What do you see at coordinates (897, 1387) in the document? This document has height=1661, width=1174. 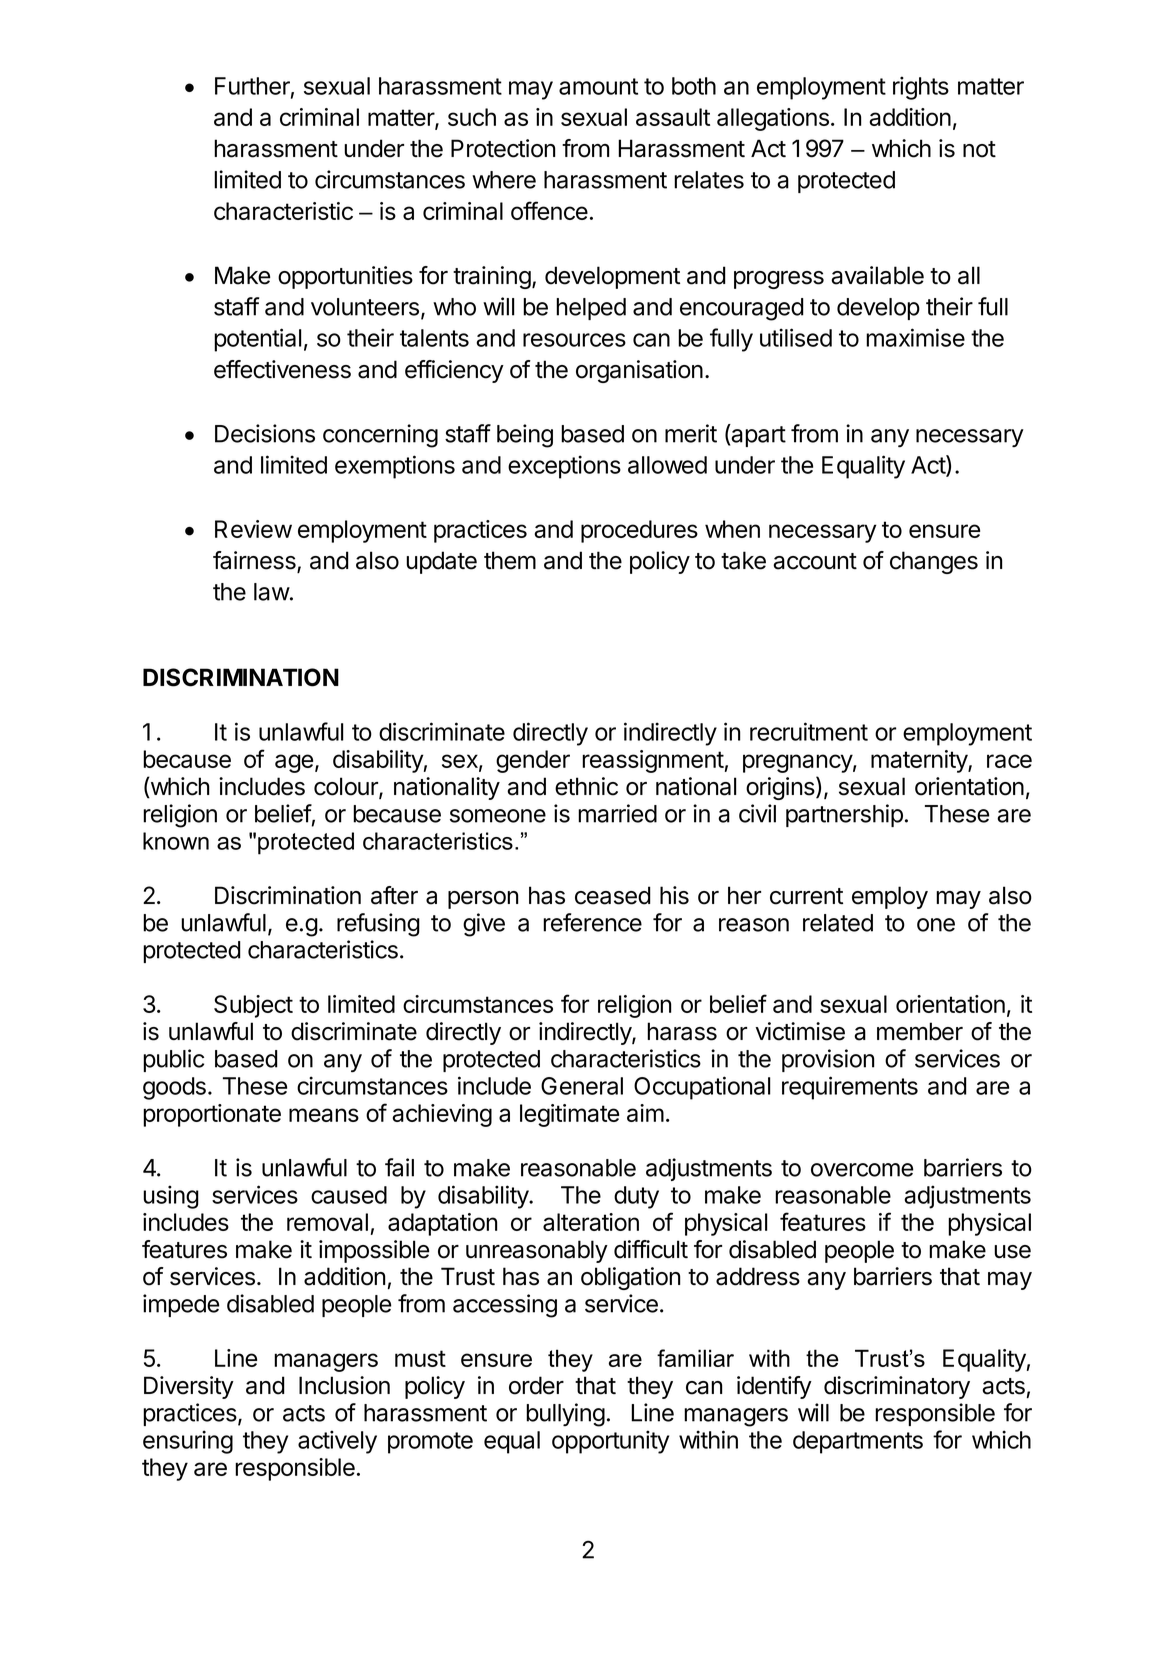 I see `discriminatory` at bounding box center [897, 1387].
